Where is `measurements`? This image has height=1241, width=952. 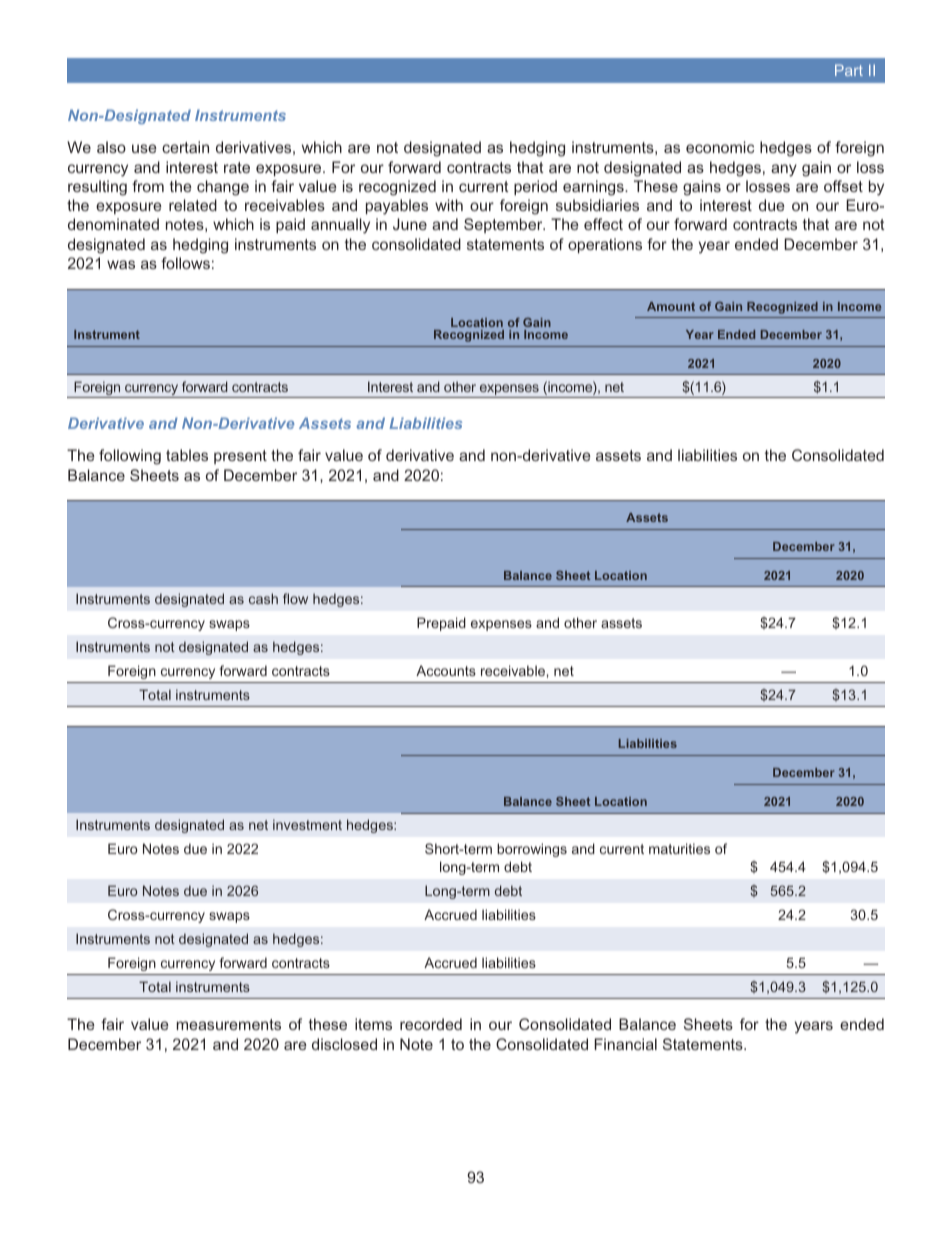
measurements is located at coordinates (229, 1024).
